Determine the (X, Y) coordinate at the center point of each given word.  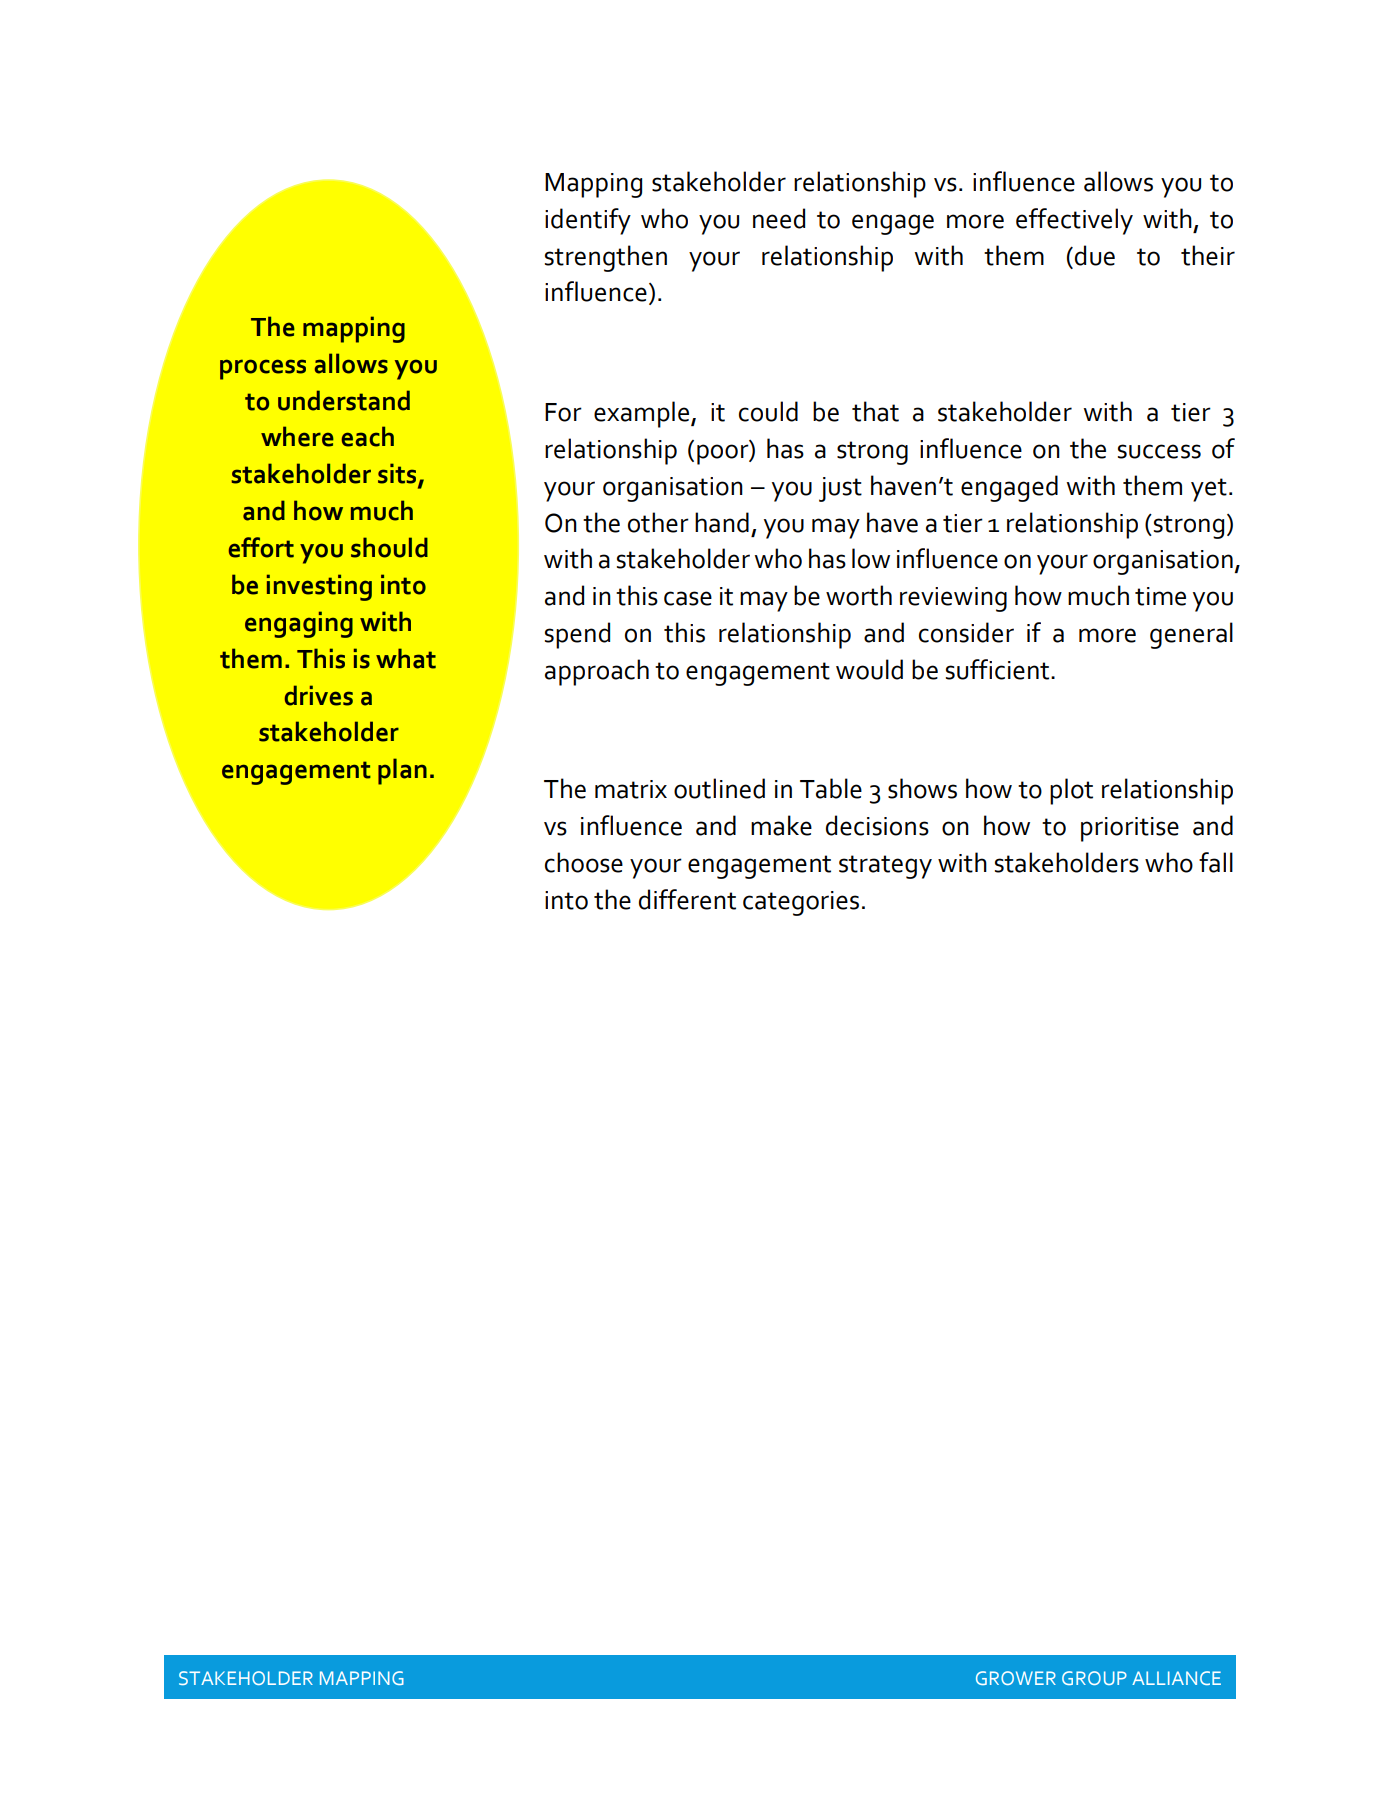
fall (1216, 862)
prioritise (1130, 829)
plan (402, 771)
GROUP (1094, 1678)
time (1160, 596)
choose (584, 862)
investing (319, 587)
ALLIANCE (1176, 1678)
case (688, 598)
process (263, 369)
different (687, 899)
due (1095, 255)
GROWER (1016, 1678)
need (779, 218)
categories (801, 903)
